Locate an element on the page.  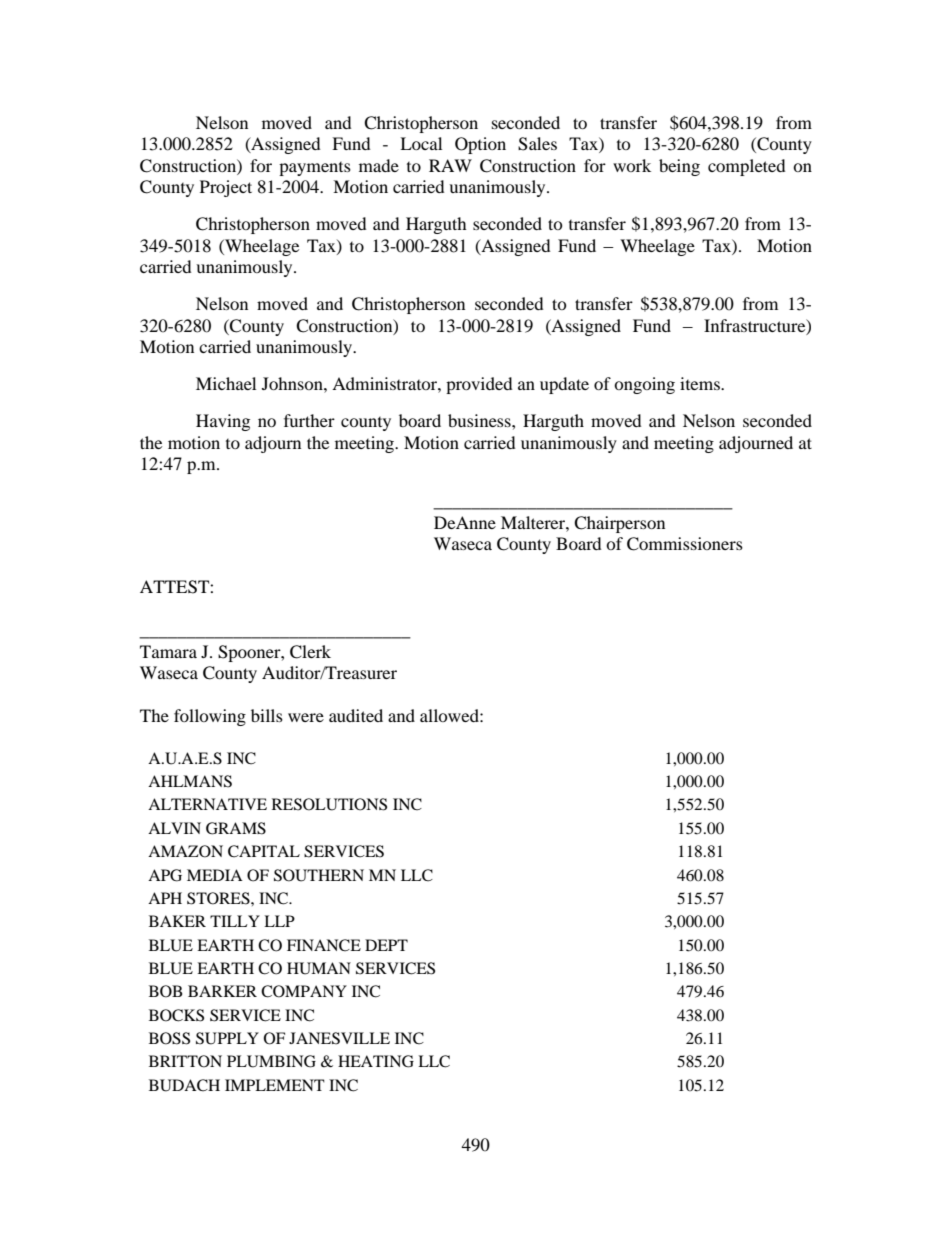
RAW is located at coordinates (450, 165).
